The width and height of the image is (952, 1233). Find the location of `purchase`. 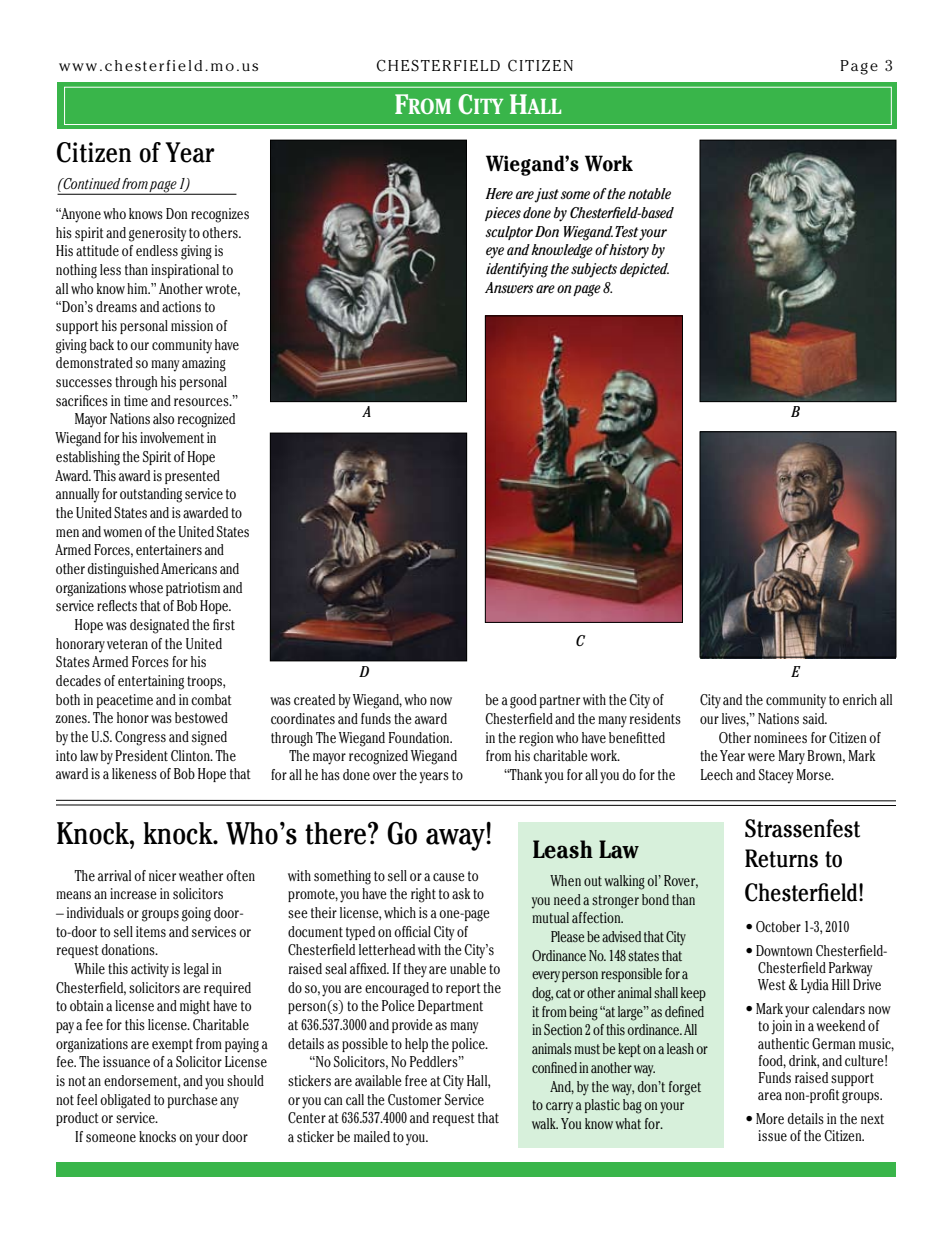

purchase is located at coordinates (193, 1101).
